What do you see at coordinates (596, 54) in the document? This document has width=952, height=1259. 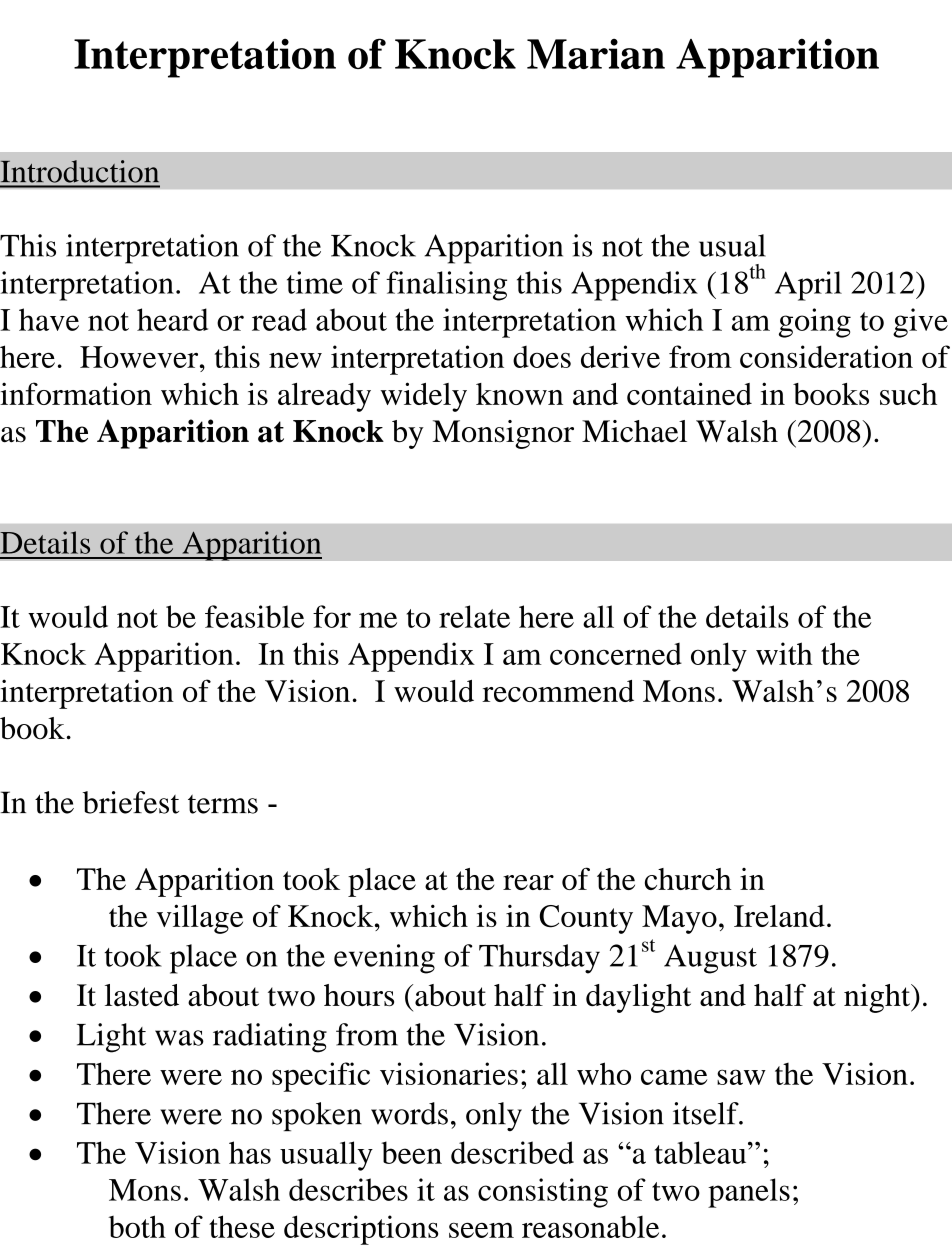 I see `Marian` at bounding box center [596, 54].
